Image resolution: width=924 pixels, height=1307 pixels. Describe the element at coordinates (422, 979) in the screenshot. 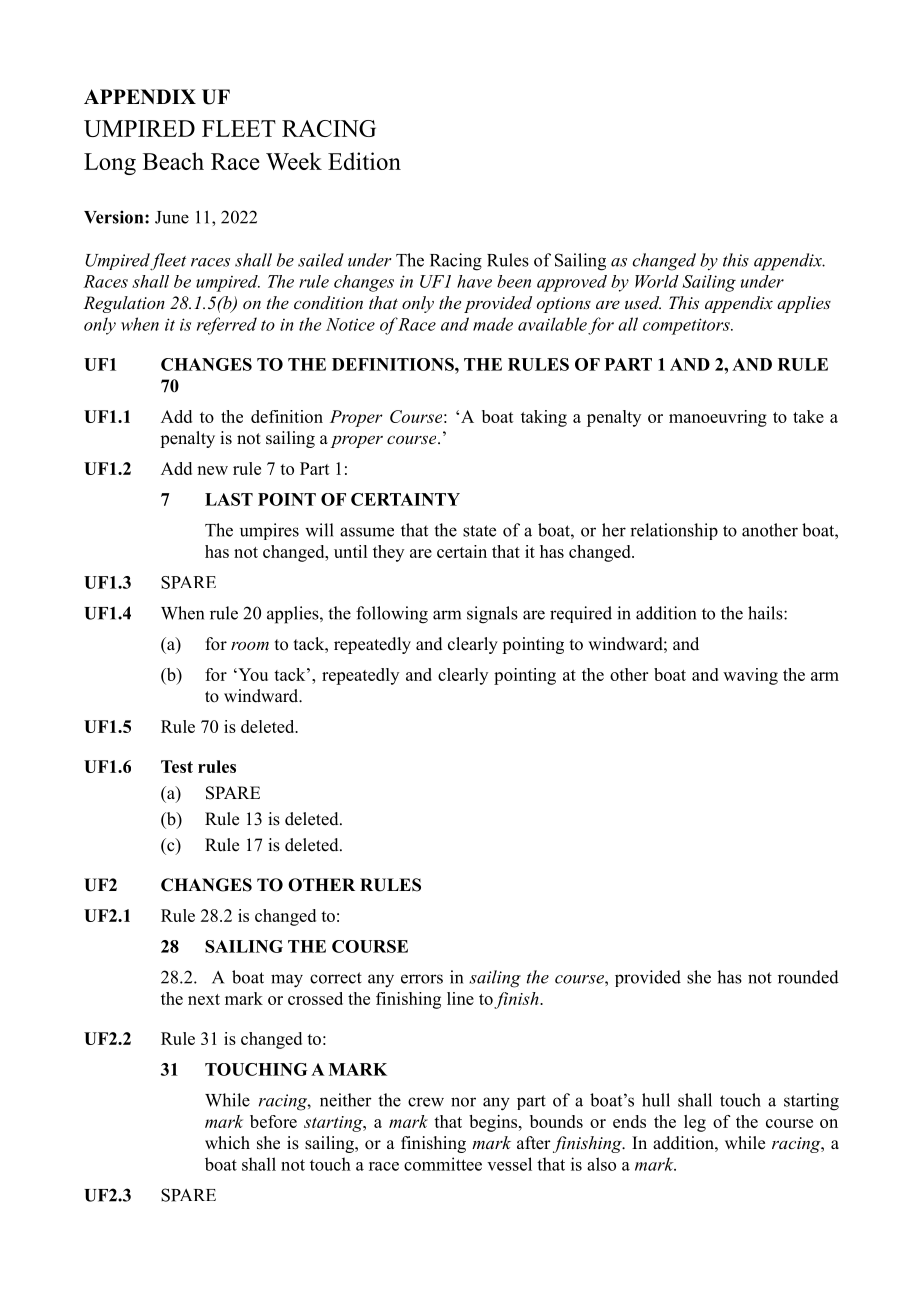

I see `errors` at that location.
